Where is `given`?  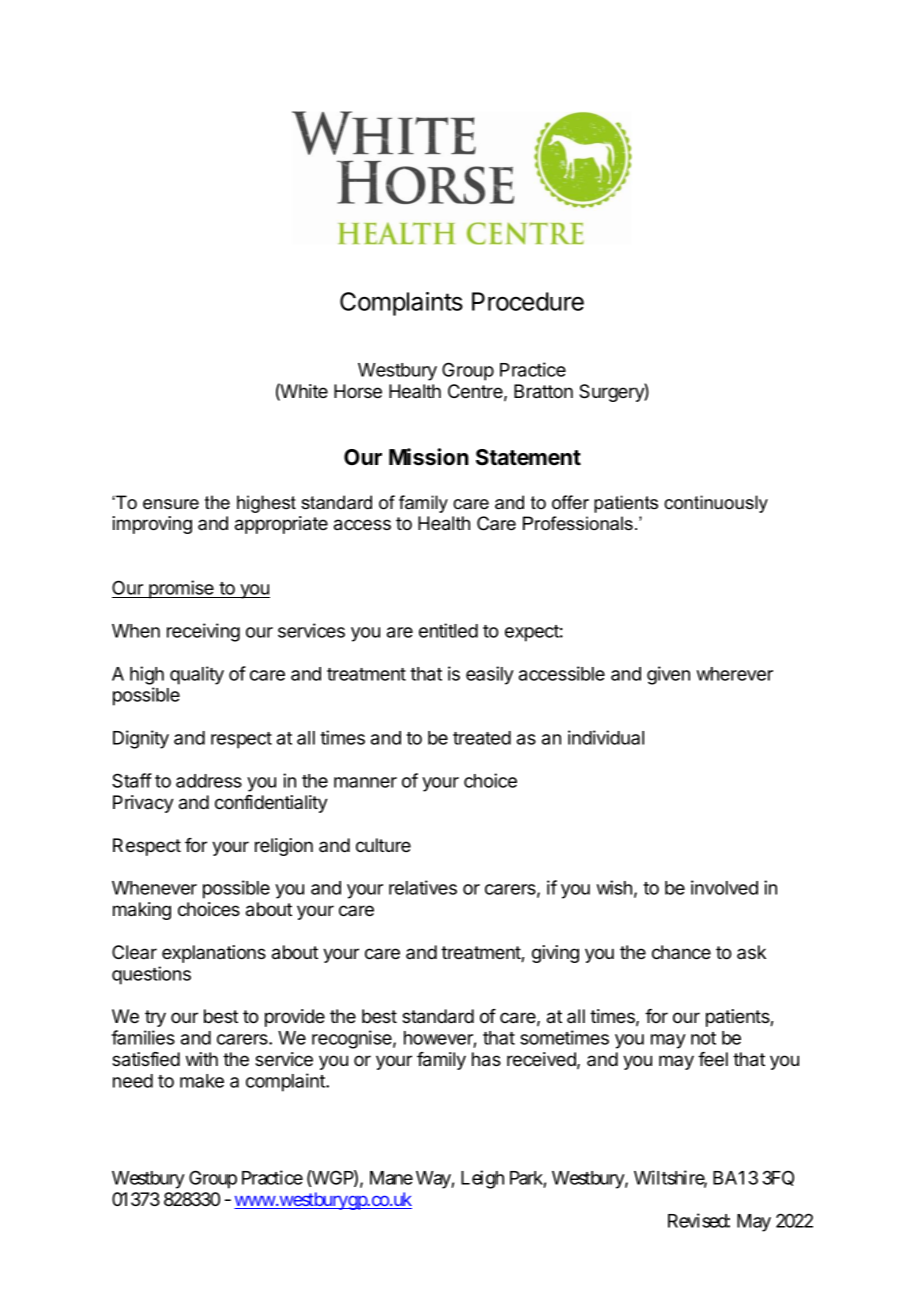 given is located at coordinates (668, 675).
